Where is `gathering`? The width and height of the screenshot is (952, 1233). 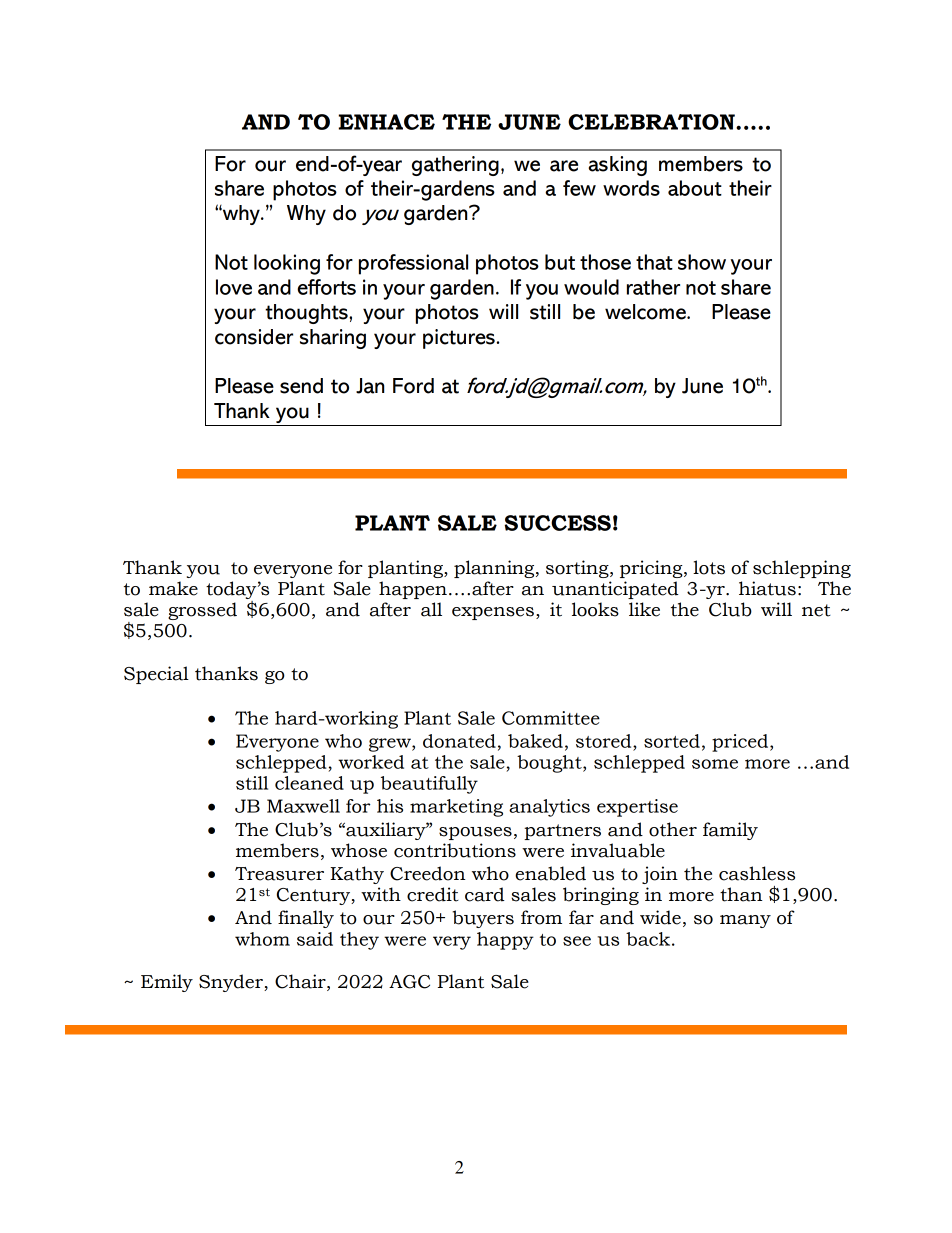 gathering is located at coordinates (455, 166).
